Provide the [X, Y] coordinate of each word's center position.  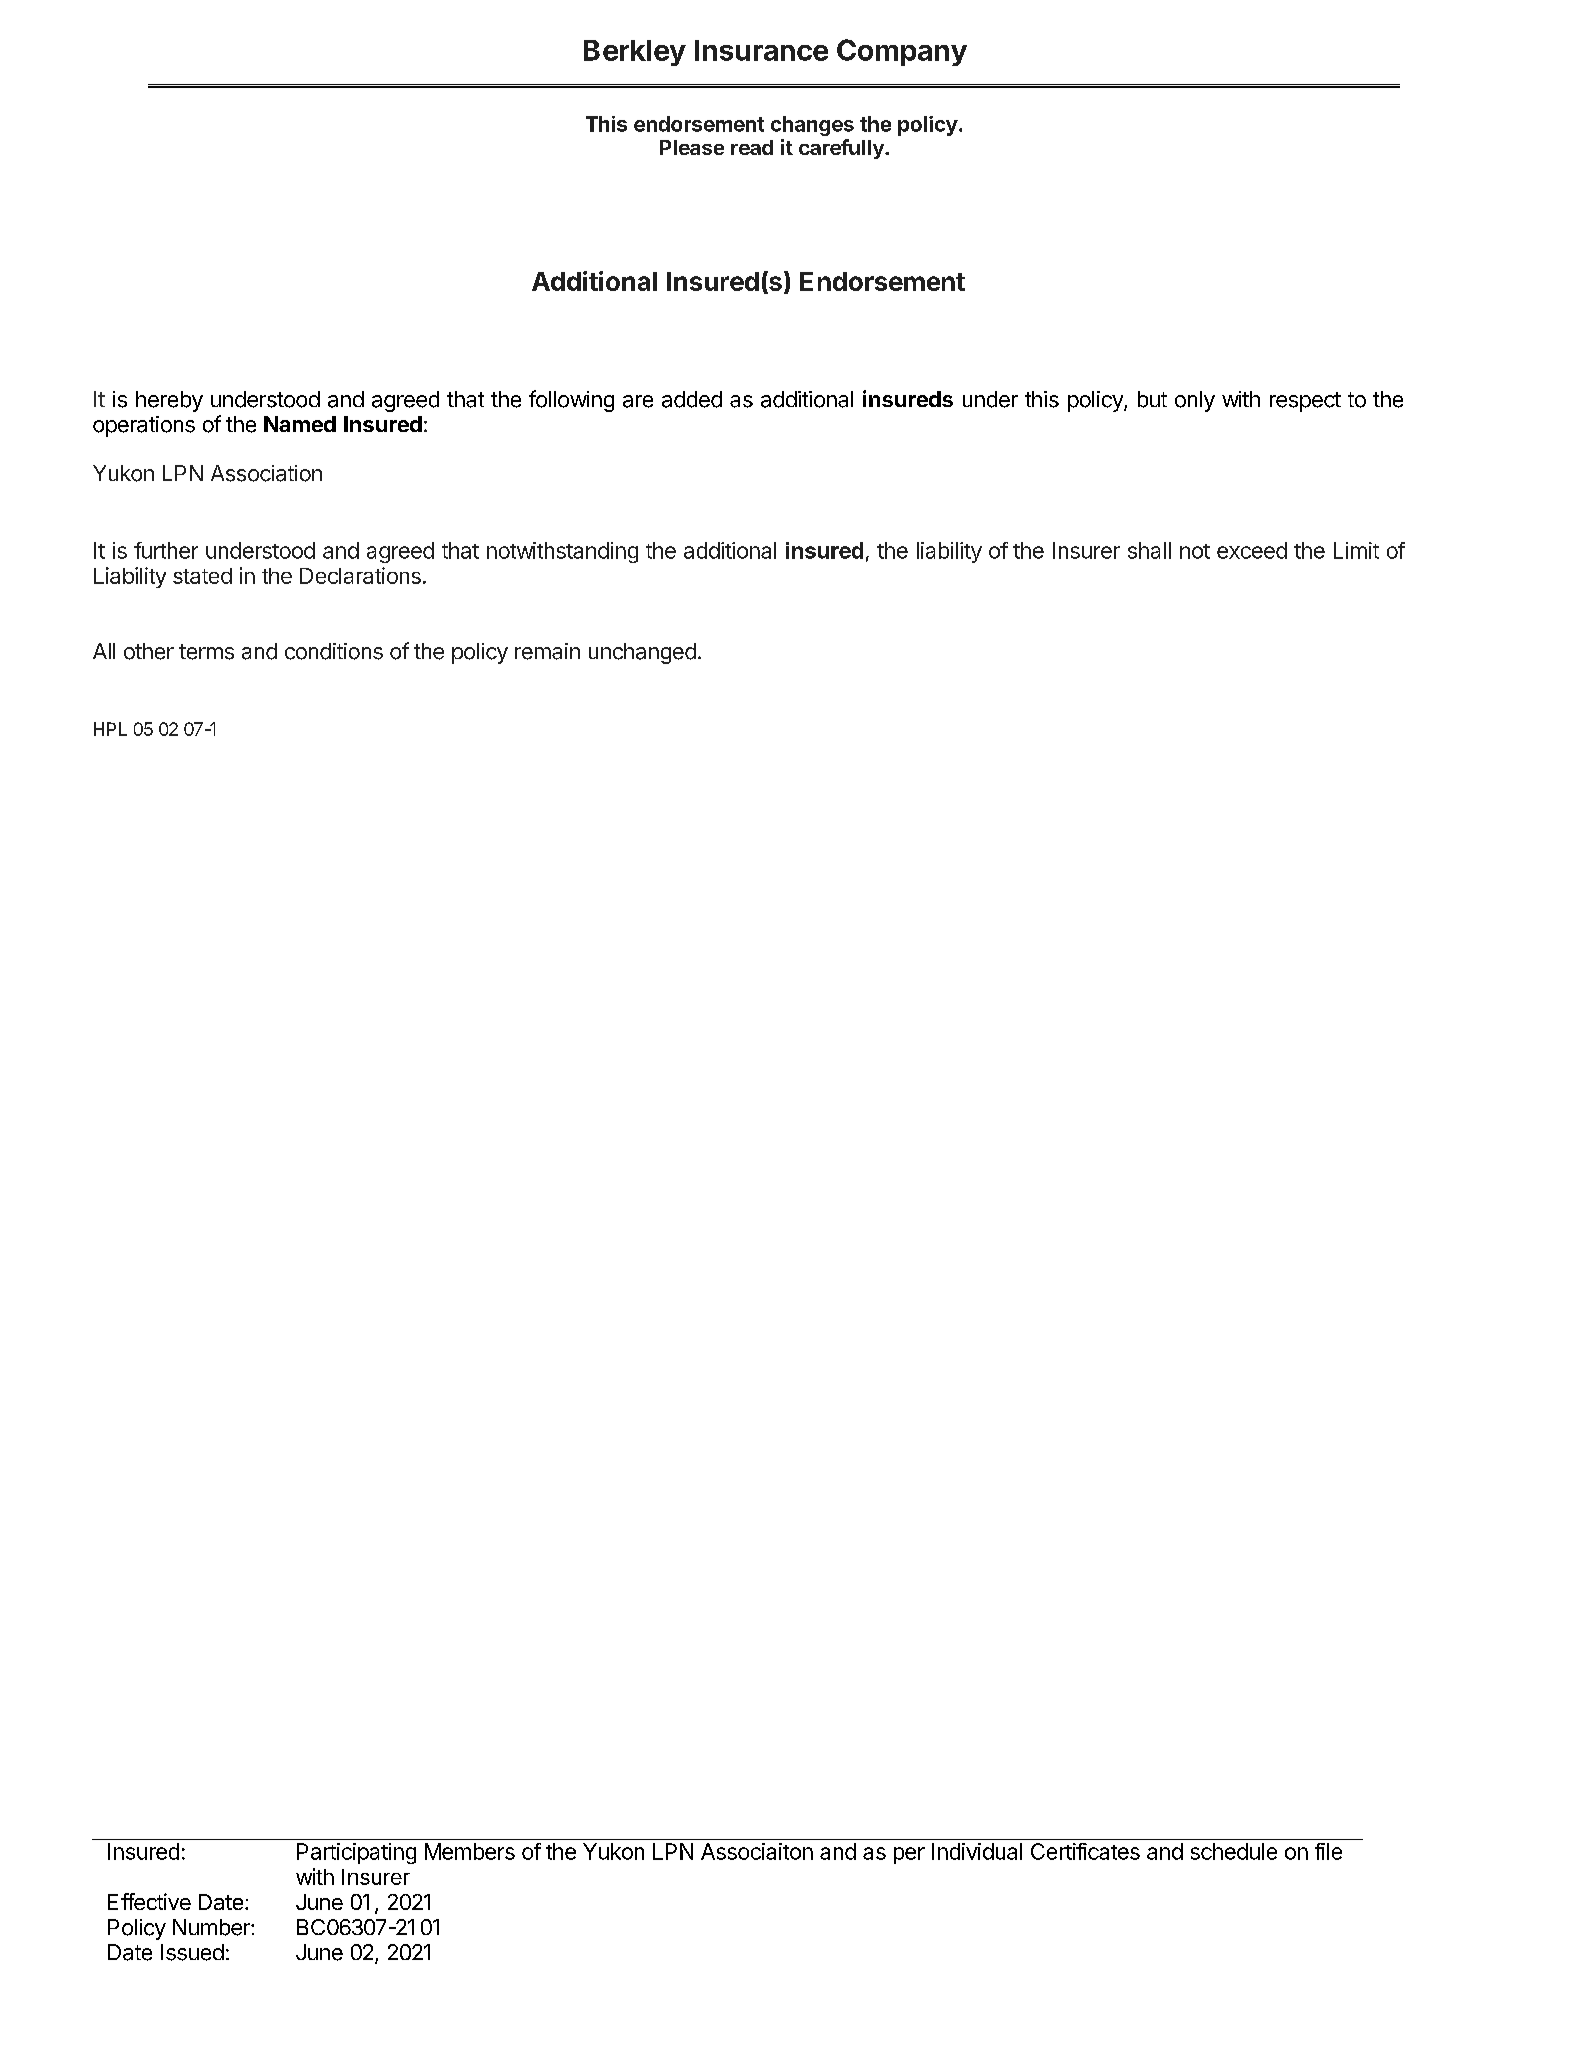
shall [1149, 550]
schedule [1234, 1851]
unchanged [642, 653]
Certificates [1085, 1851]
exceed [1252, 550]
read [752, 147]
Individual [977, 1851]
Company [902, 52]
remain [547, 651]
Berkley [635, 53]
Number [212, 1927]
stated [202, 576]
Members [470, 1851]
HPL [110, 729]
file [1328, 1851]
